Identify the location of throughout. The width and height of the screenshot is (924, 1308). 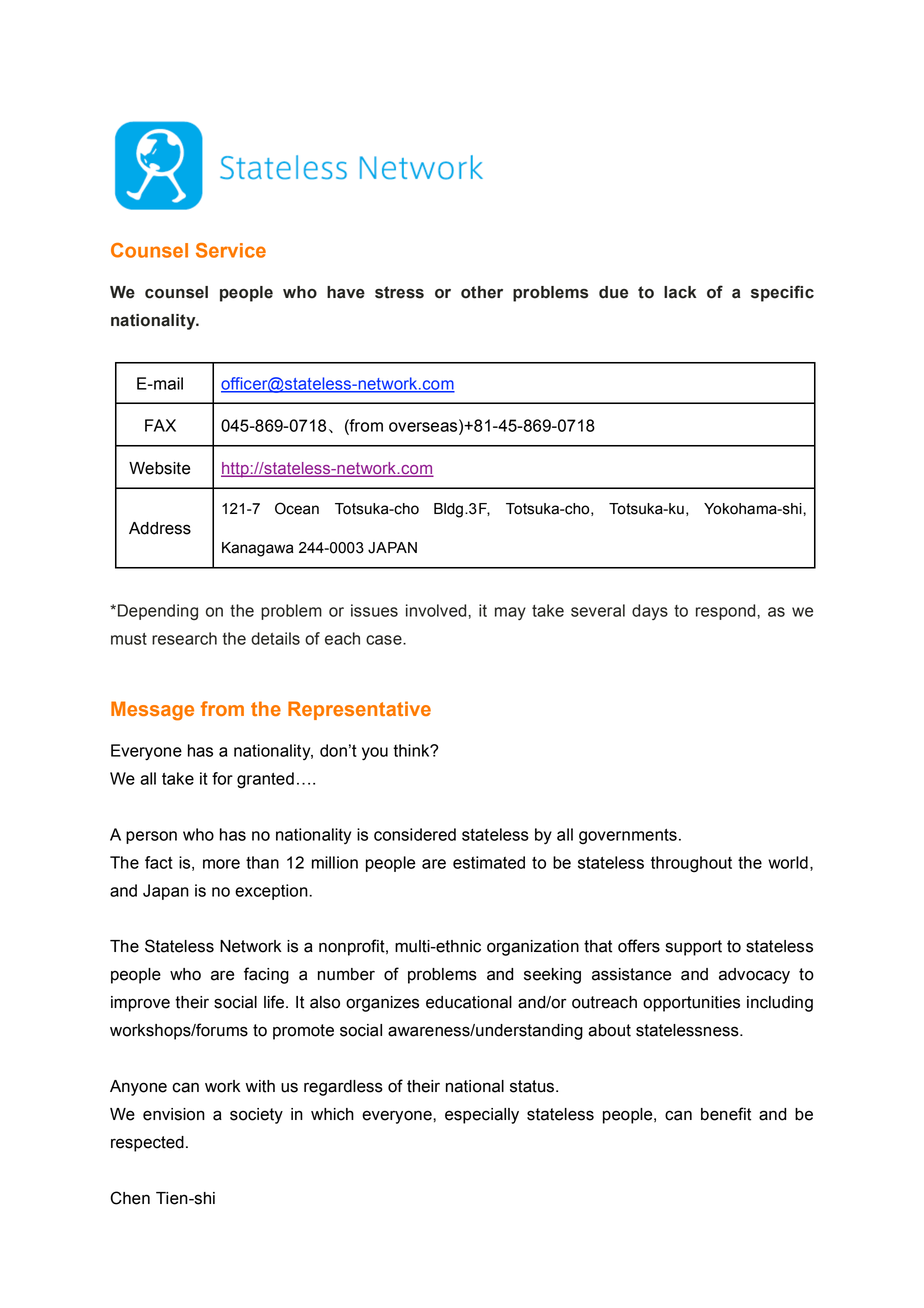
(691, 864).
